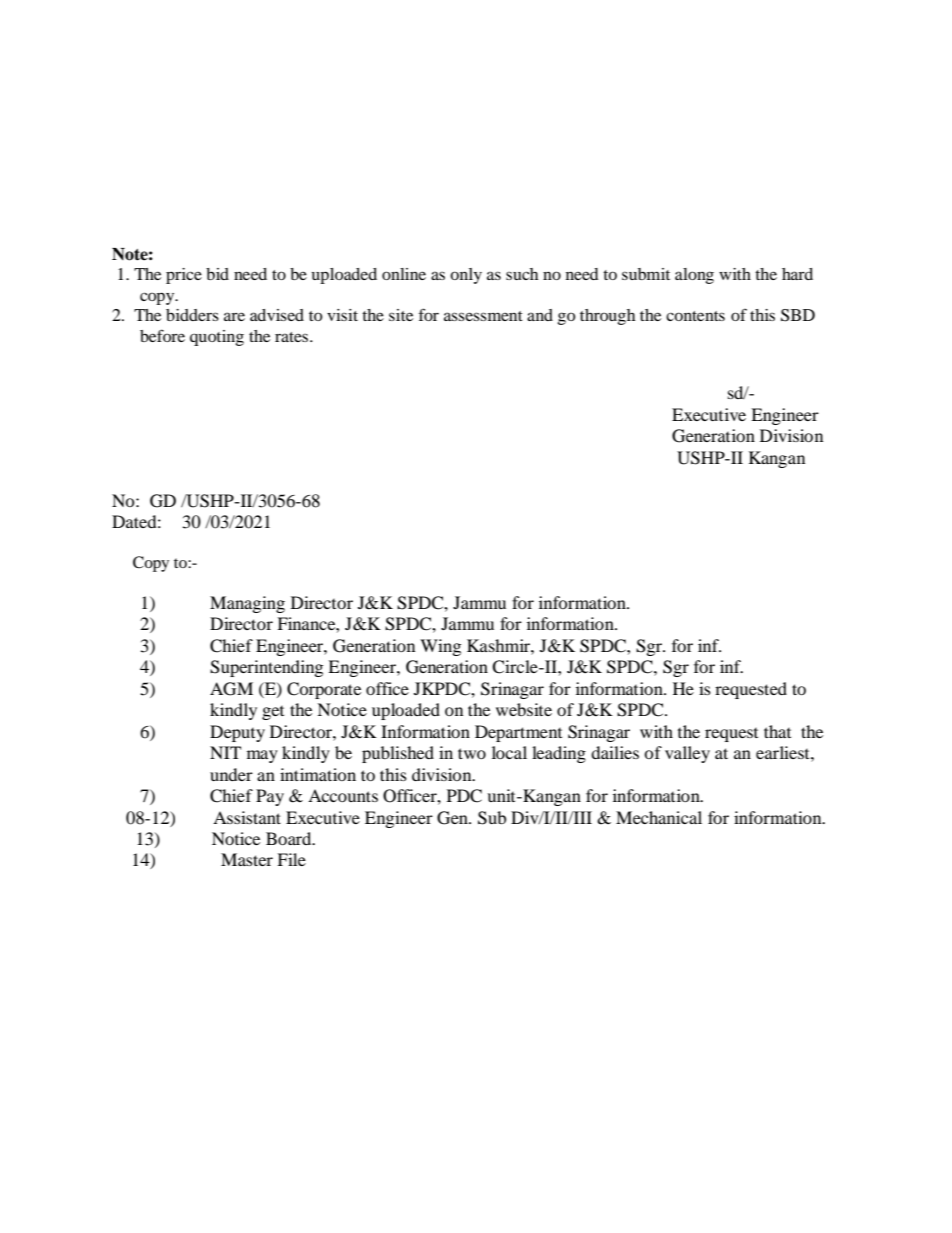 The width and height of the image is (952, 1233). What do you see at coordinates (231, 689) in the image?
I see `AGM` at bounding box center [231, 689].
